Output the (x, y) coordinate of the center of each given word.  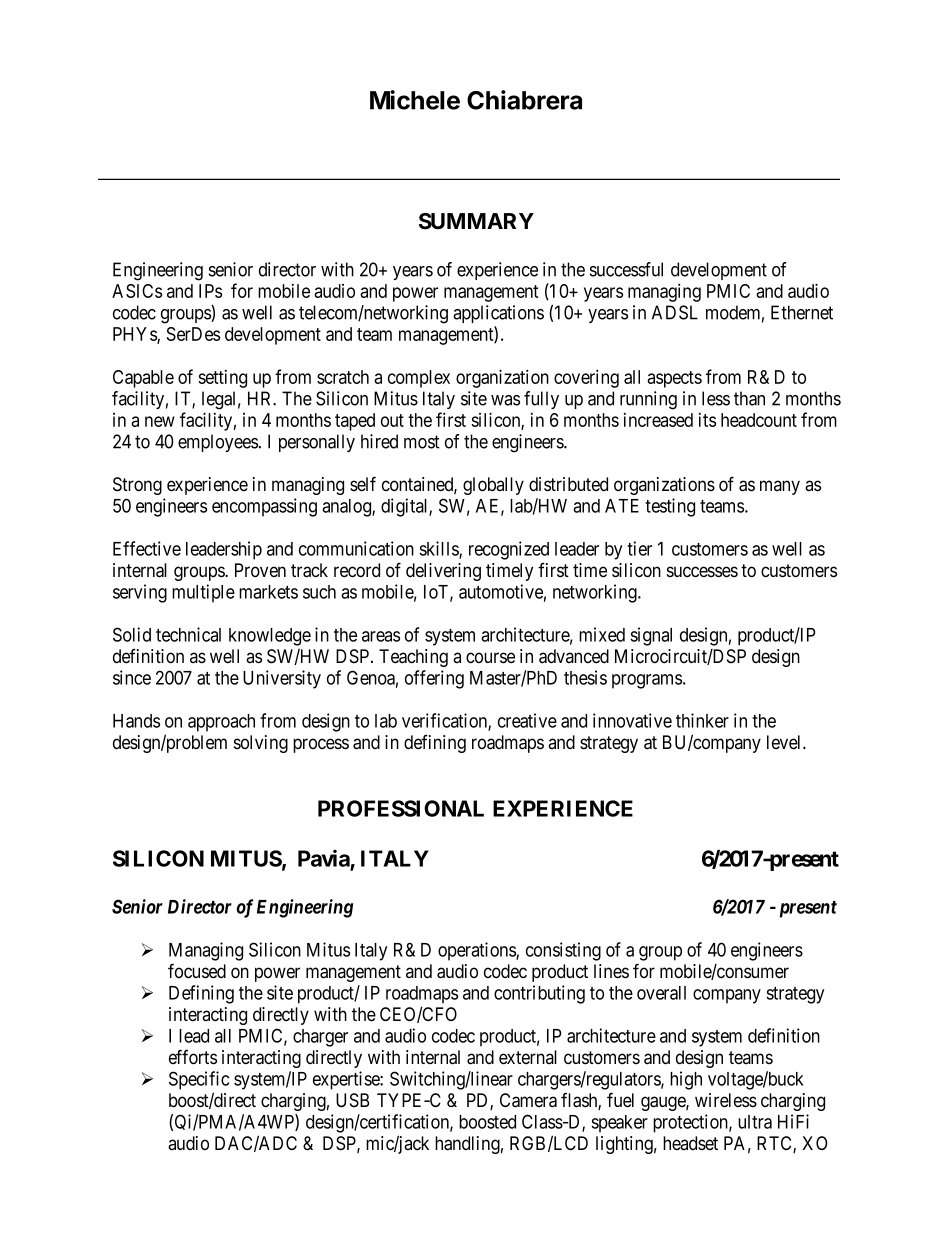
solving (261, 744)
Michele (415, 100)
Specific (199, 1080)
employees (218, 443)
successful (626, 269)
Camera (528, 1100)
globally (493, 486)
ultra (755, 1122)
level (785, 742)
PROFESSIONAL (401, 808)
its (707, 420)
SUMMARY (476, 221)
